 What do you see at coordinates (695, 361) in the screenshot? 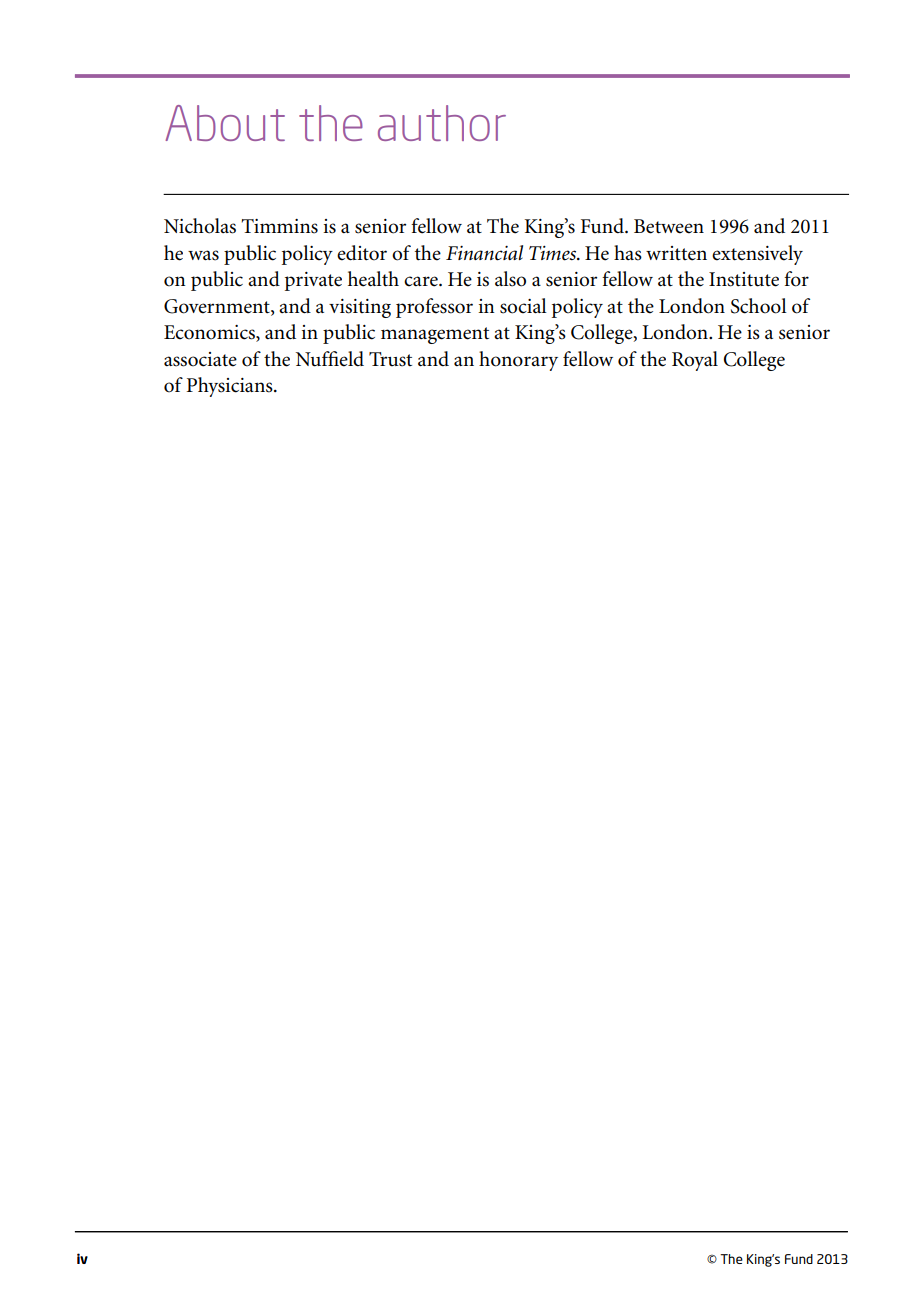
I see `Royal` at bounding box center [695, 361].
